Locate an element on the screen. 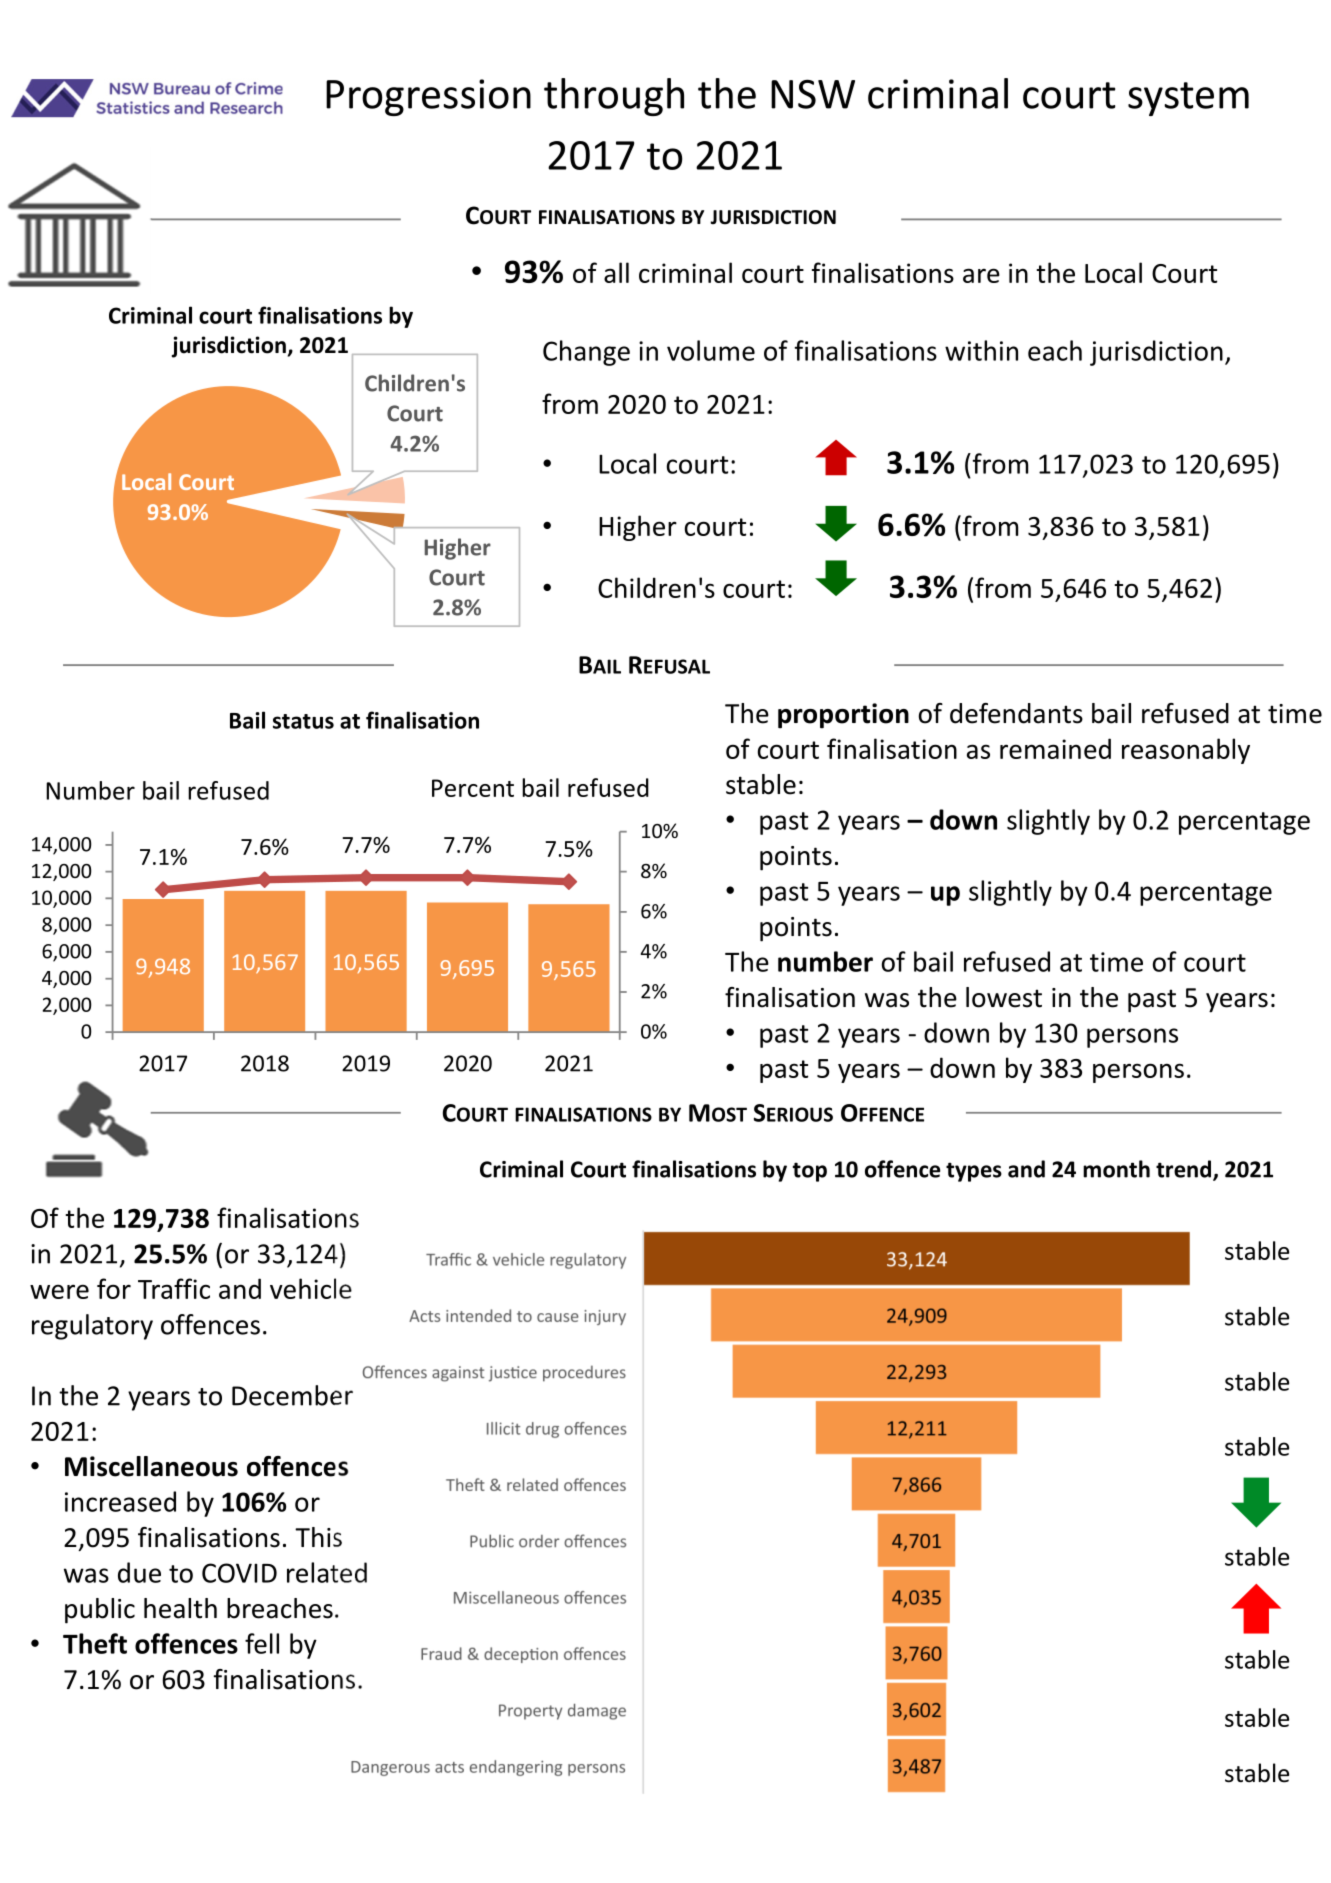 This screenshot has width=1331, height=1883. remained is located at coordinates (1055, 748).
